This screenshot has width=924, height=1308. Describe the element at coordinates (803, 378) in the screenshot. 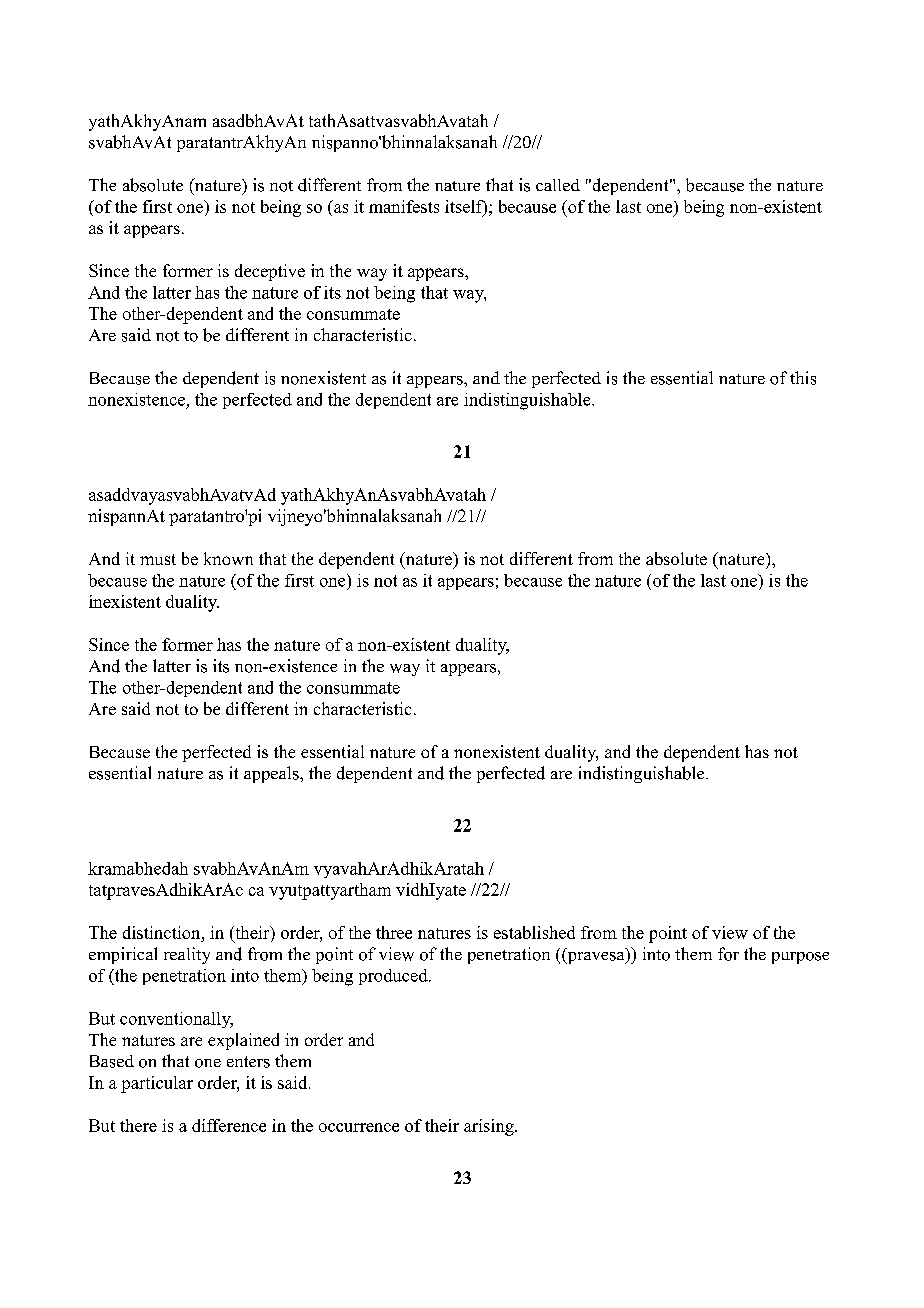

I see `this` at that location.
